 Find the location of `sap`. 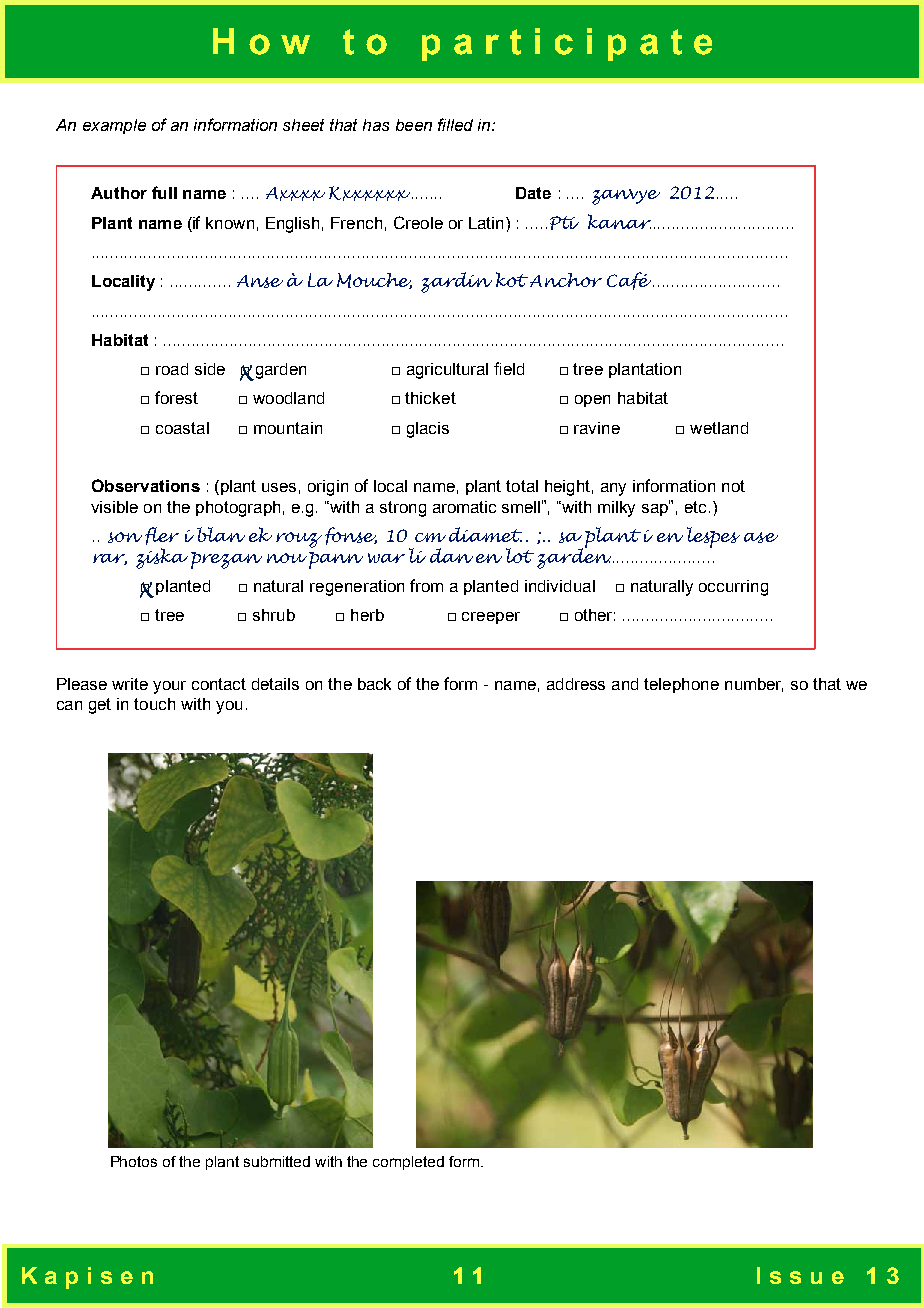

sap is located at coordinates (656, 508).
